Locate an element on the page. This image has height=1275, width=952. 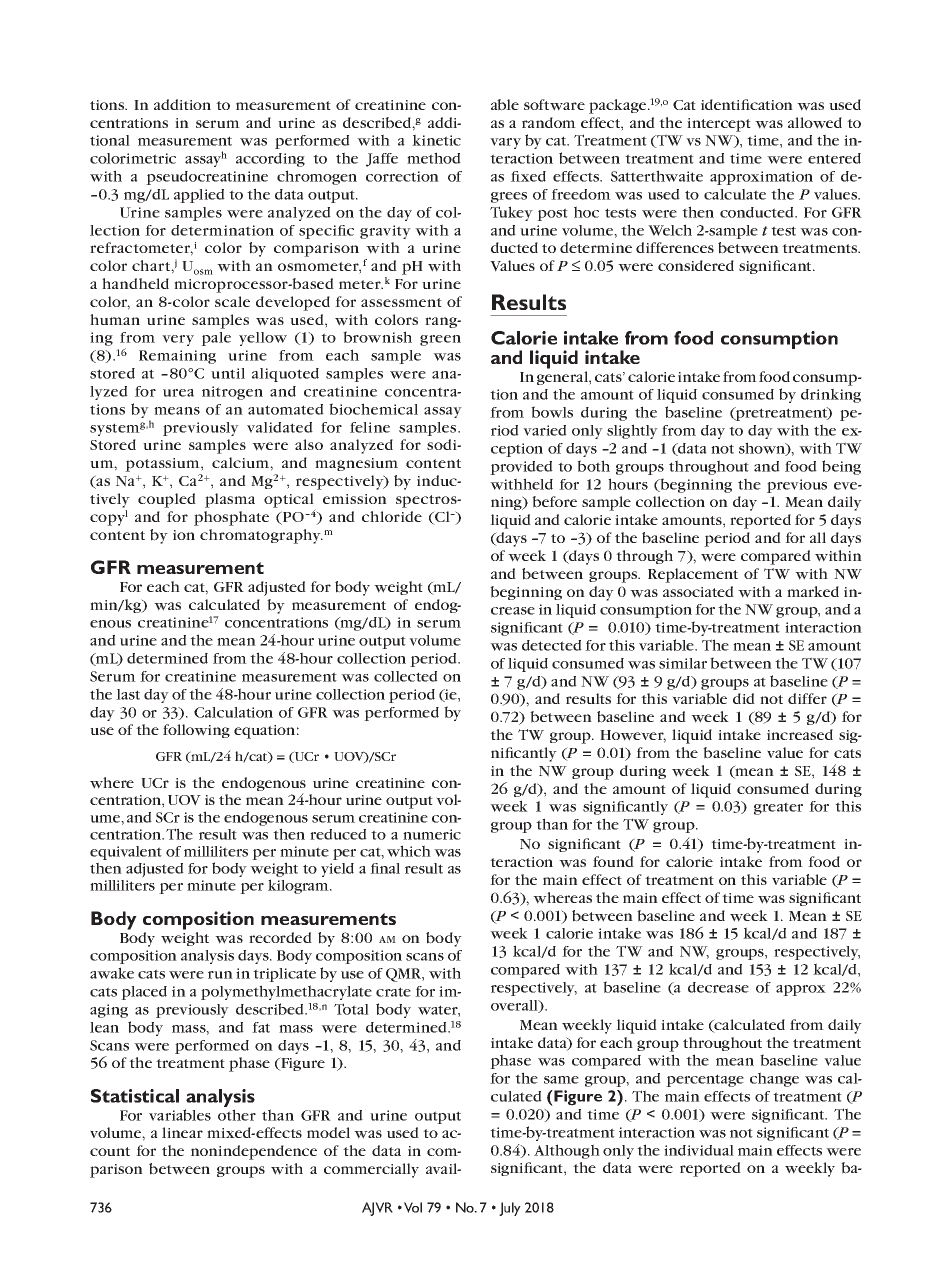
individual is located at coordinates (699, 1150).
